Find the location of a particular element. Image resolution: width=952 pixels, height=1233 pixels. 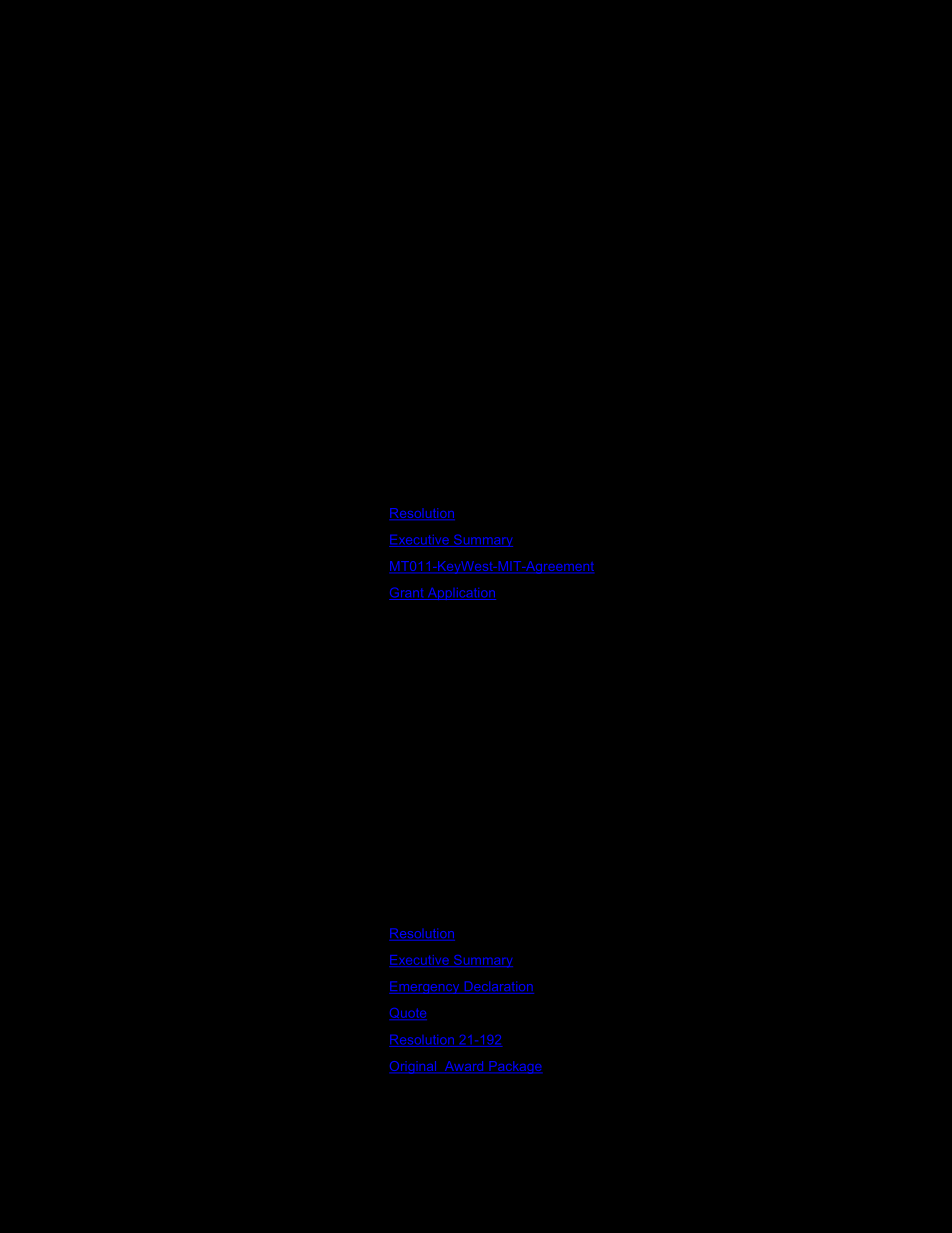

Application is located at coordinates (460, 594).
